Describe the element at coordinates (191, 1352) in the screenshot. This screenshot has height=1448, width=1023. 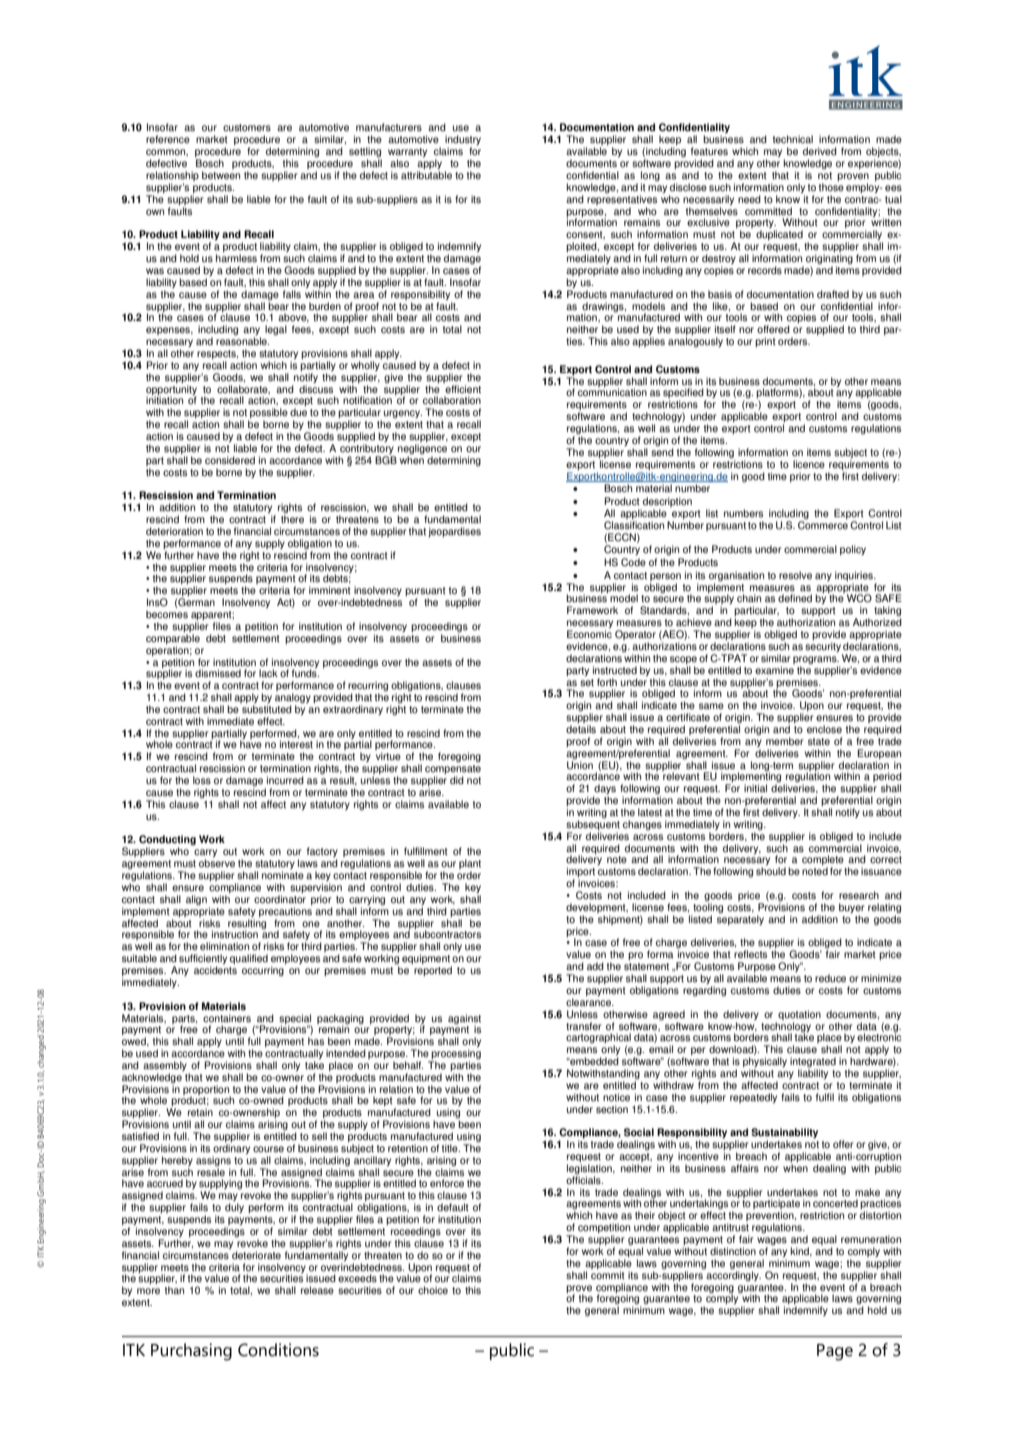
I see `Purchasing` at that location.
